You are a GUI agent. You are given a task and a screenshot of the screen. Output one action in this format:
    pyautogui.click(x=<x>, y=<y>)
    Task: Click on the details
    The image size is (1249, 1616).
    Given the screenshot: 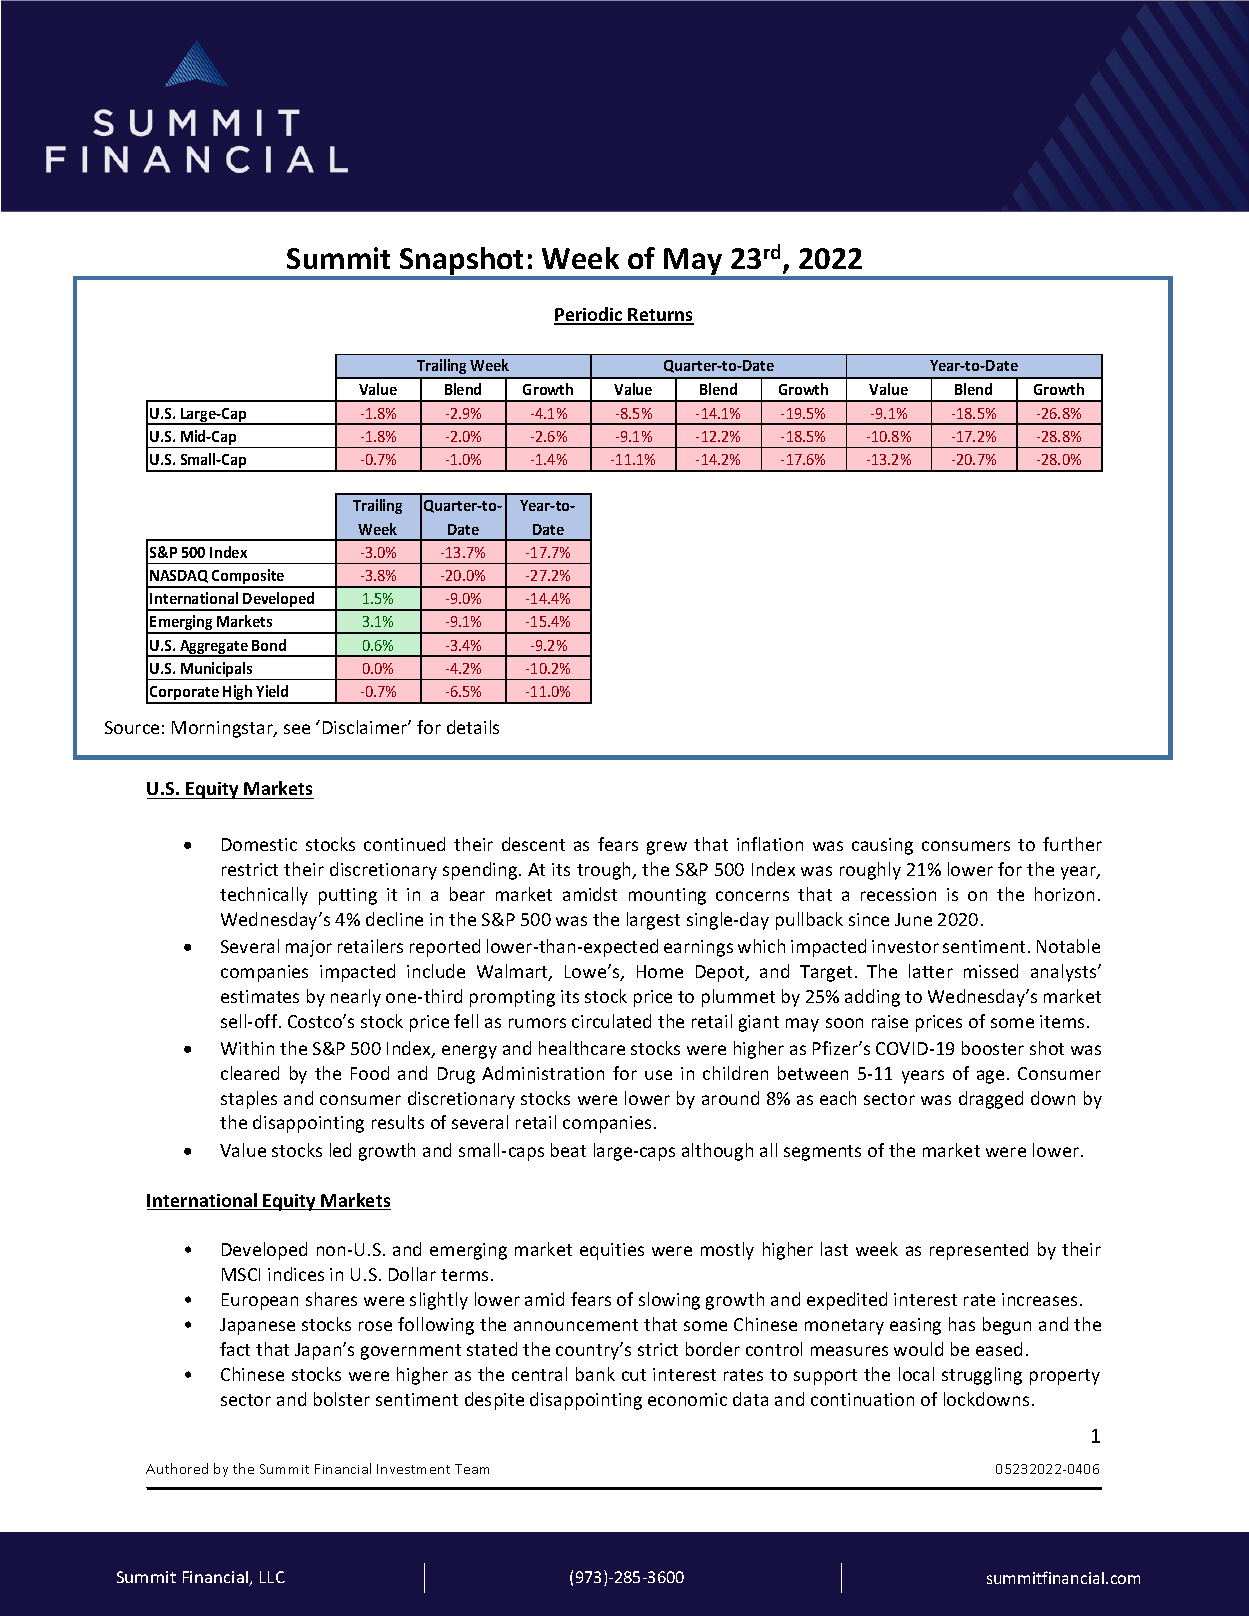 What is the action you would take?
    pyautogui.click(x=473, y=727)
